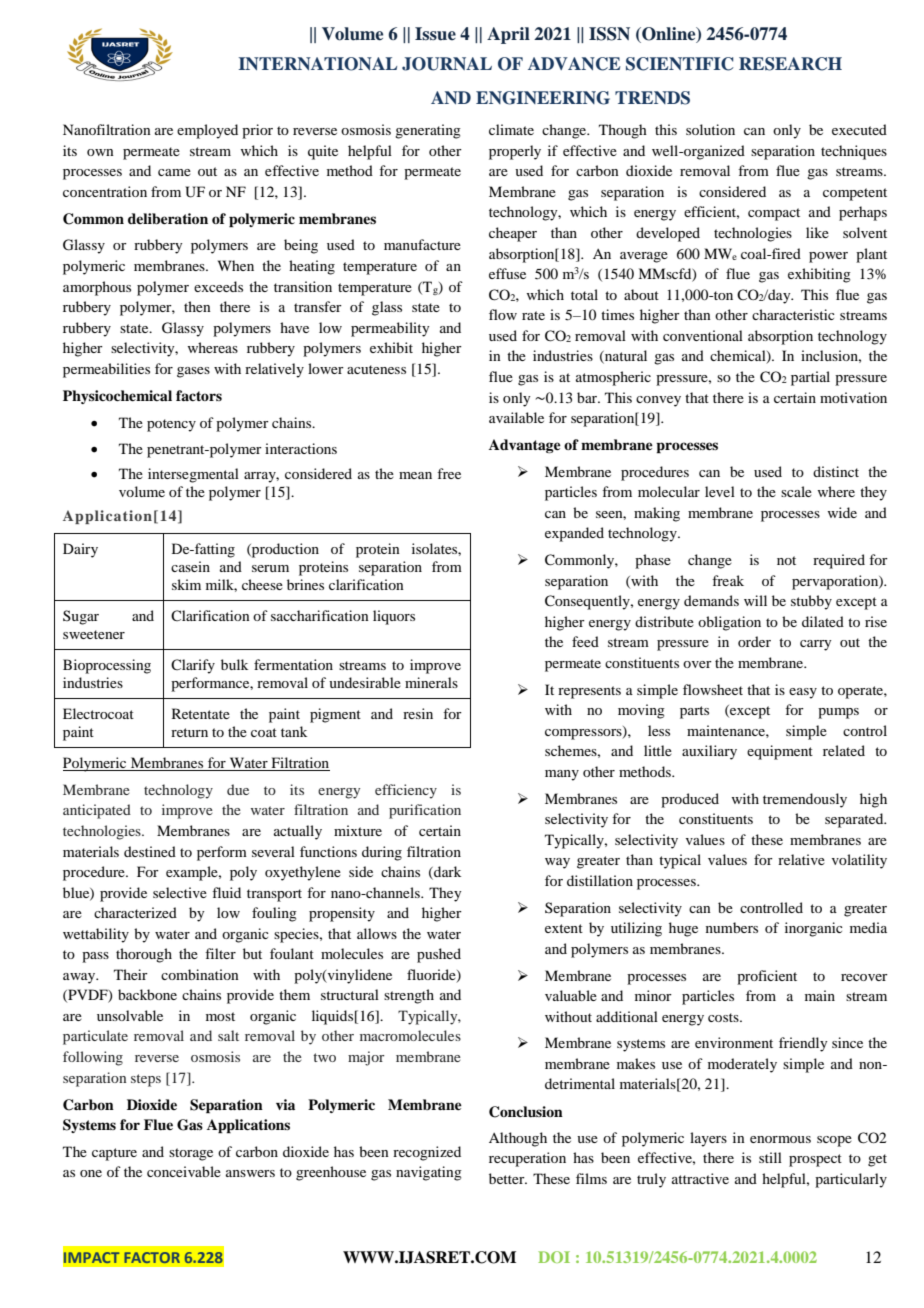 The width and height of the screenshot is (924, 1308). Describe the element at coordinates (790, 64) in the screenshot. I see `RESEARCH` at that location.
